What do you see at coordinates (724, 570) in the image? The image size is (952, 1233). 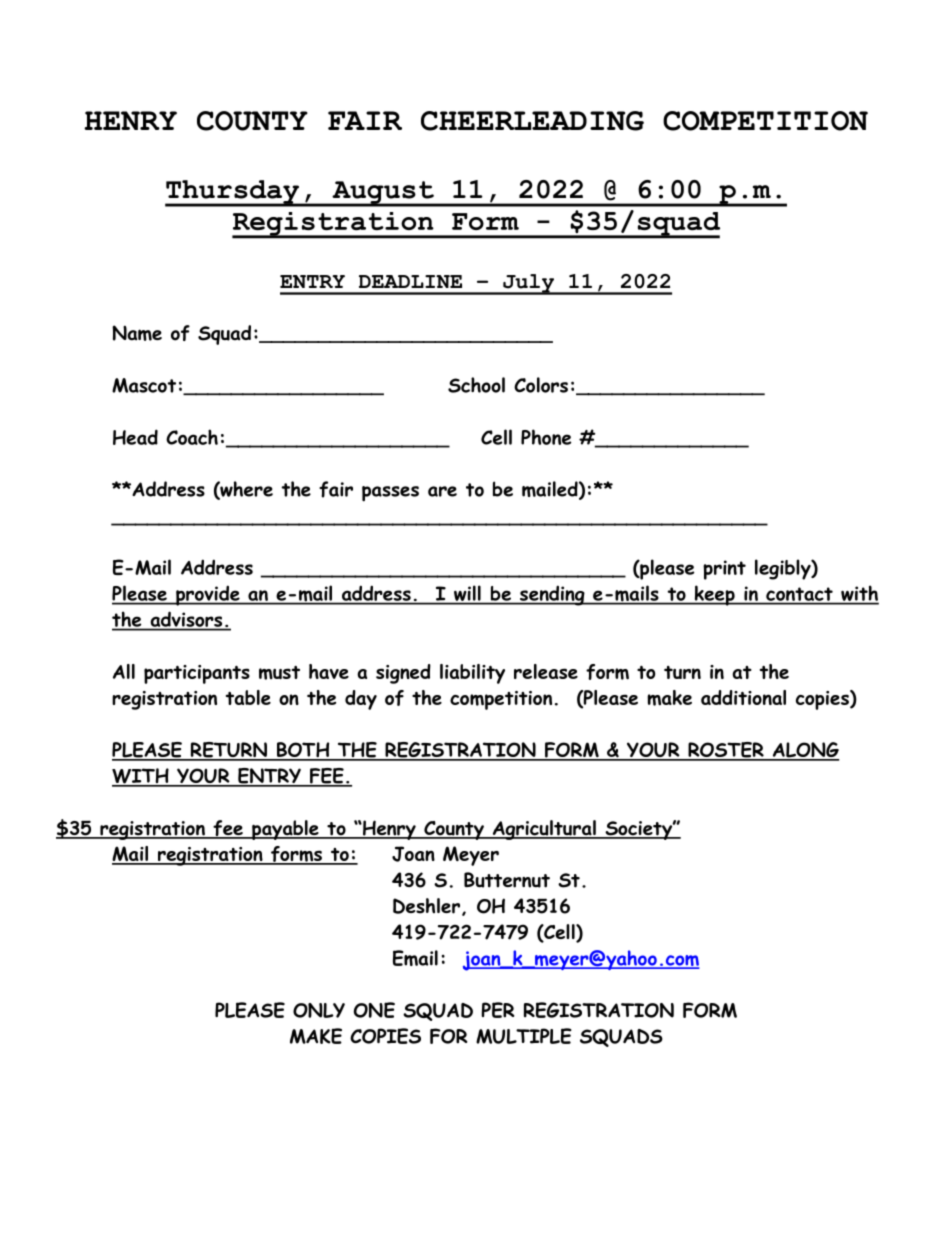 I see `print` at bounding box center [724, 570].
